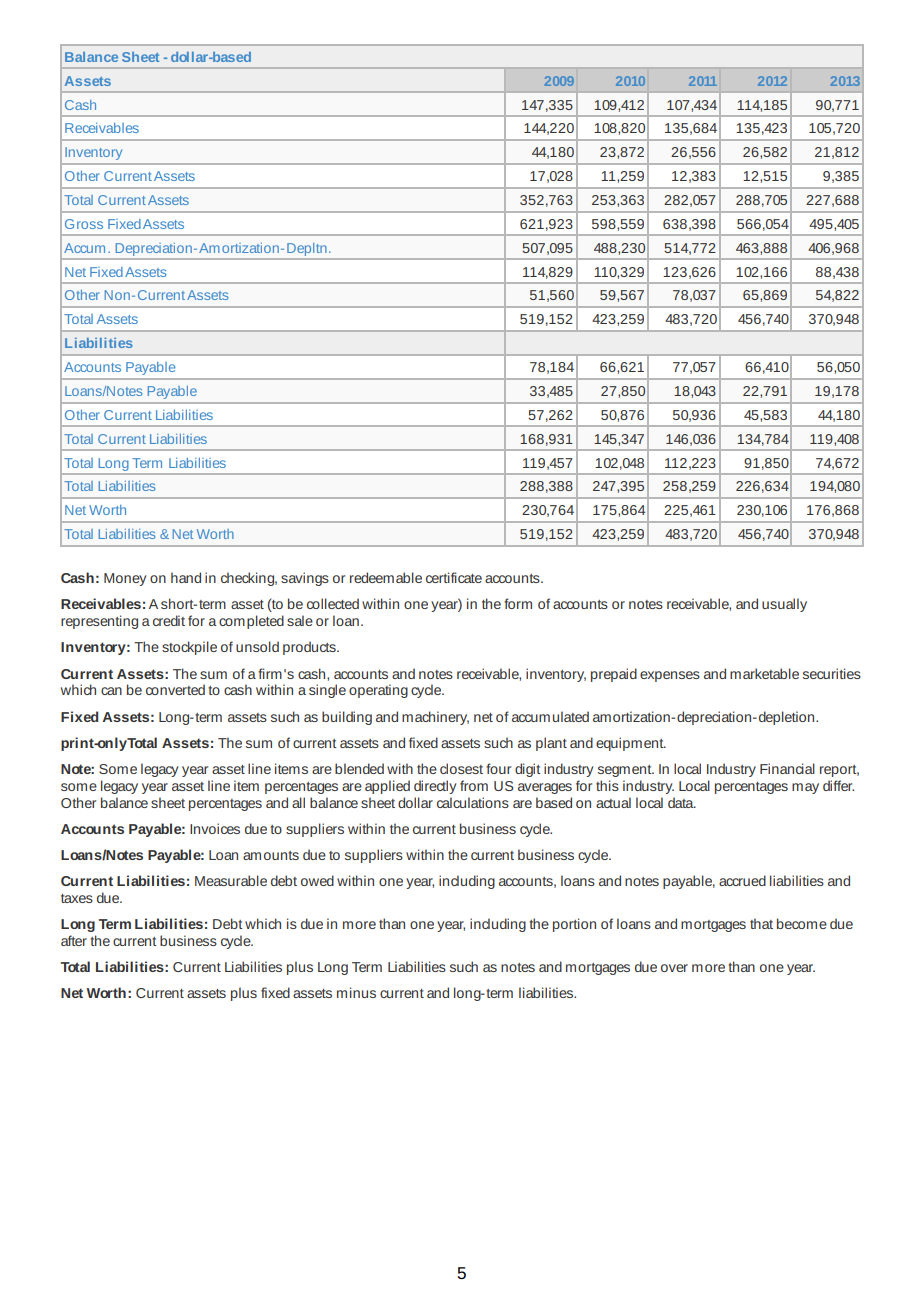 This image has height=1308, width=924. I want to click on after, so click(74, 940).
